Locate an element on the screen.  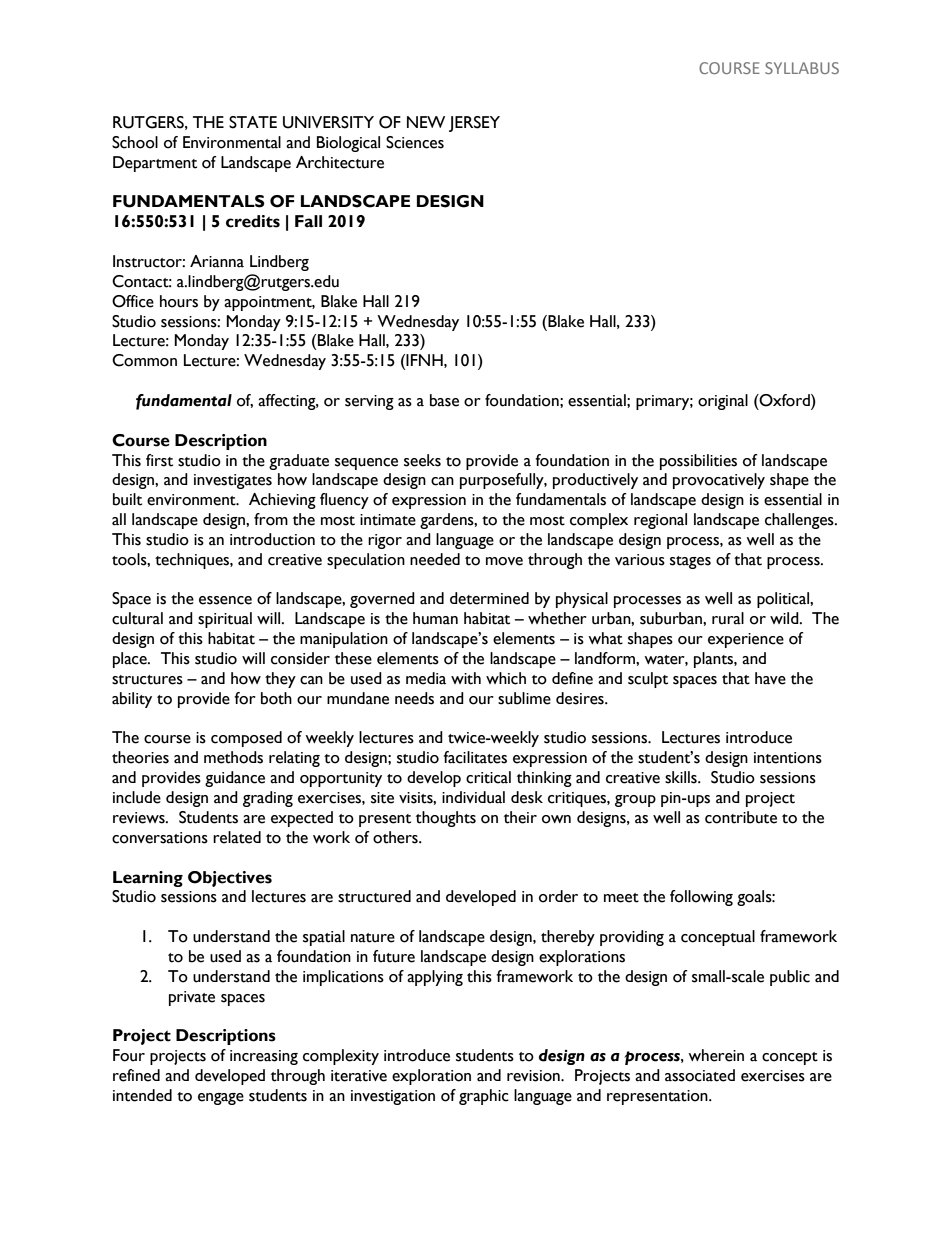
original is located at coordinates (723, 402).
